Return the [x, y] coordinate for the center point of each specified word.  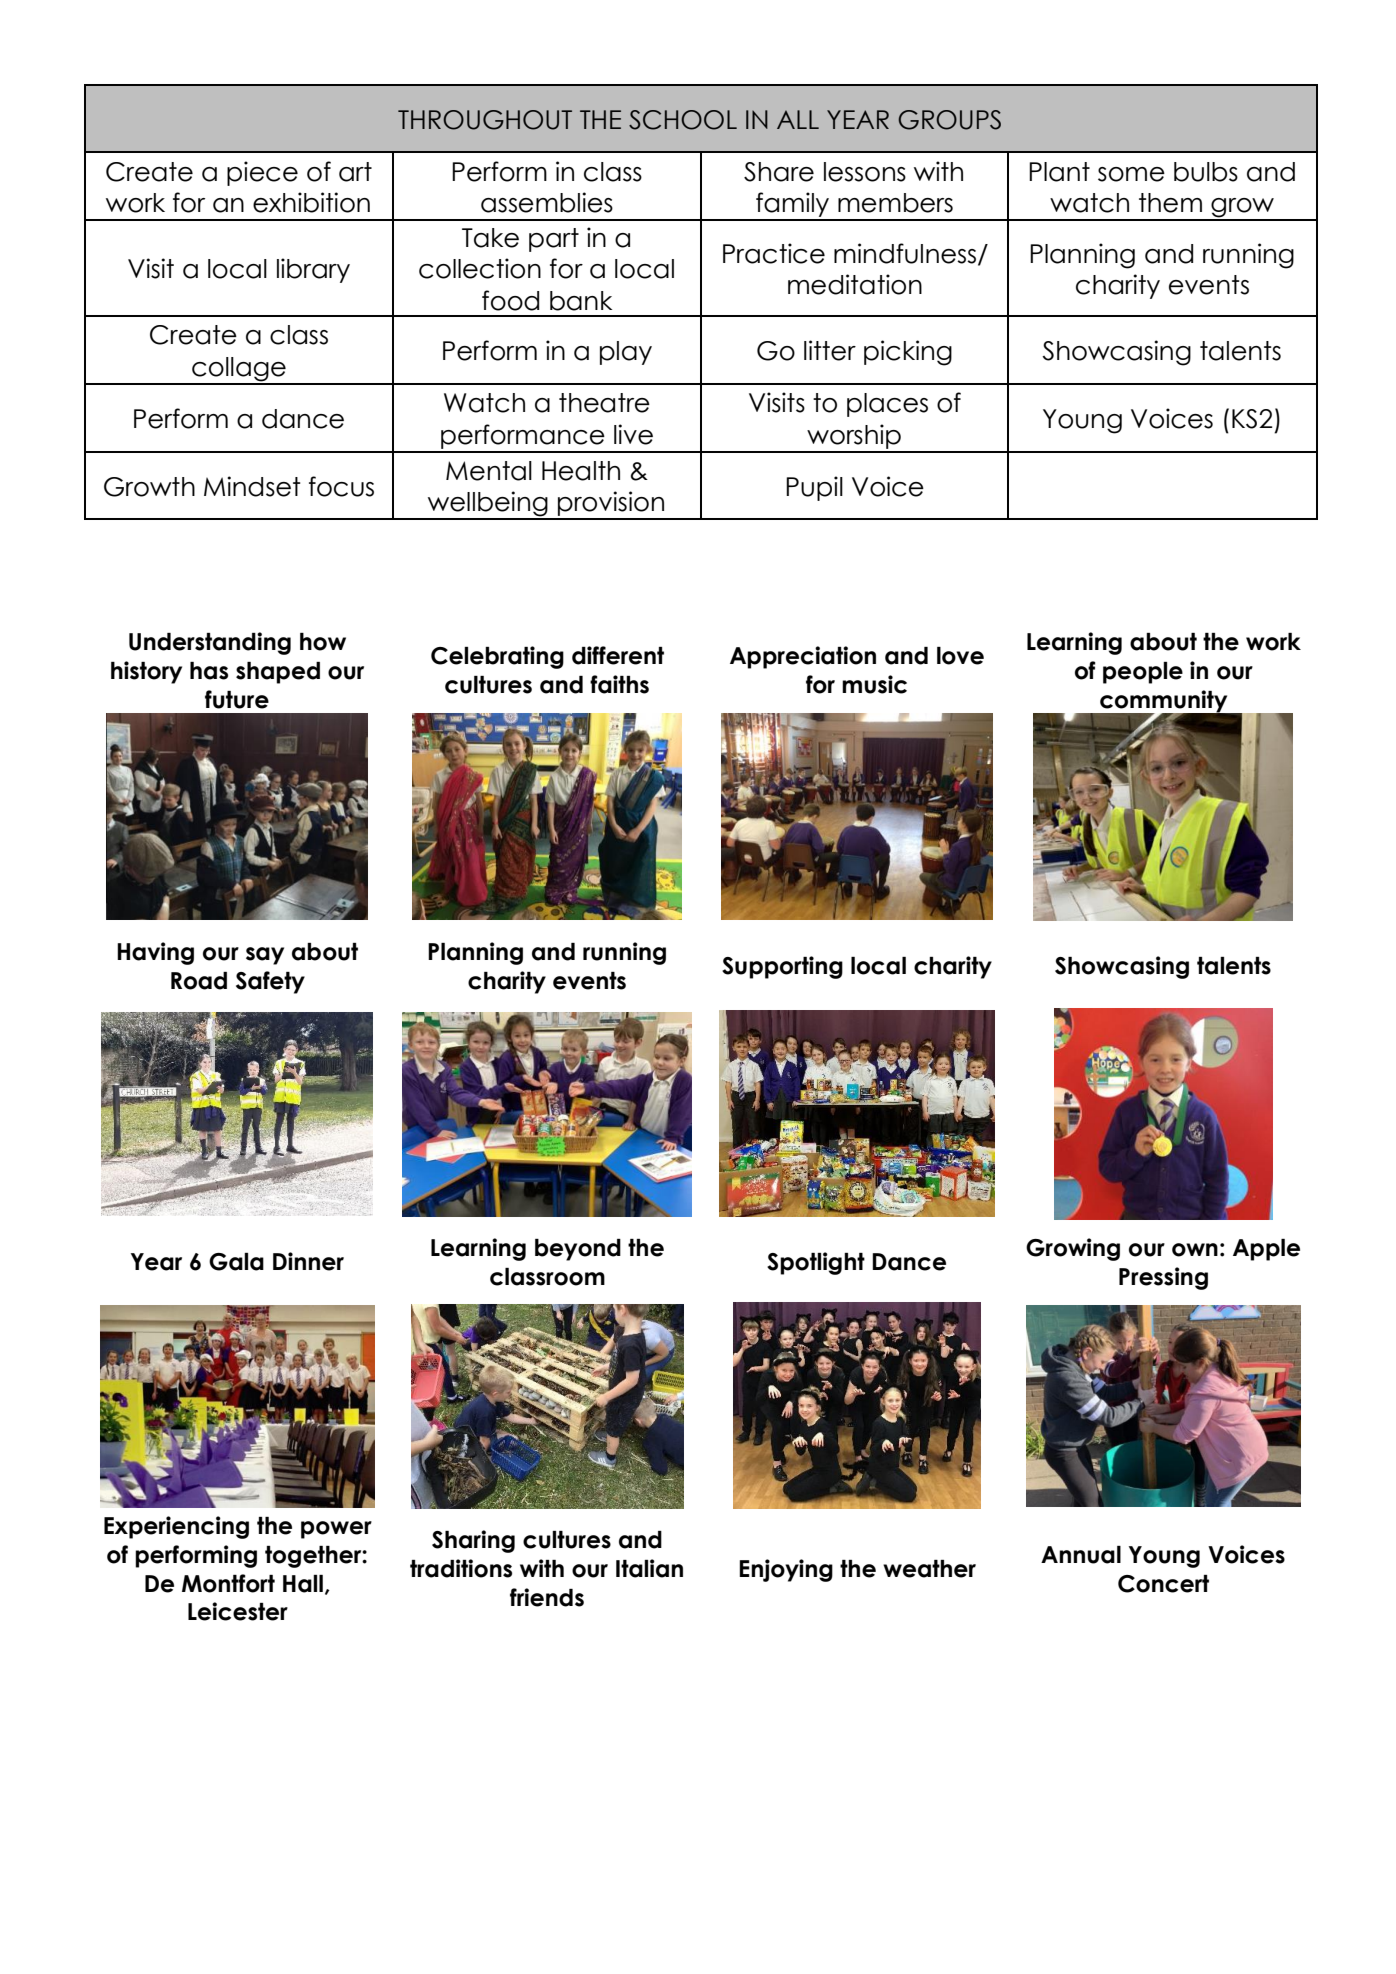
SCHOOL [683, 120]
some [1131, 174]
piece [262, 173]
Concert [1163, 1584]
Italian [649, 1568]
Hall [303, 1584]
